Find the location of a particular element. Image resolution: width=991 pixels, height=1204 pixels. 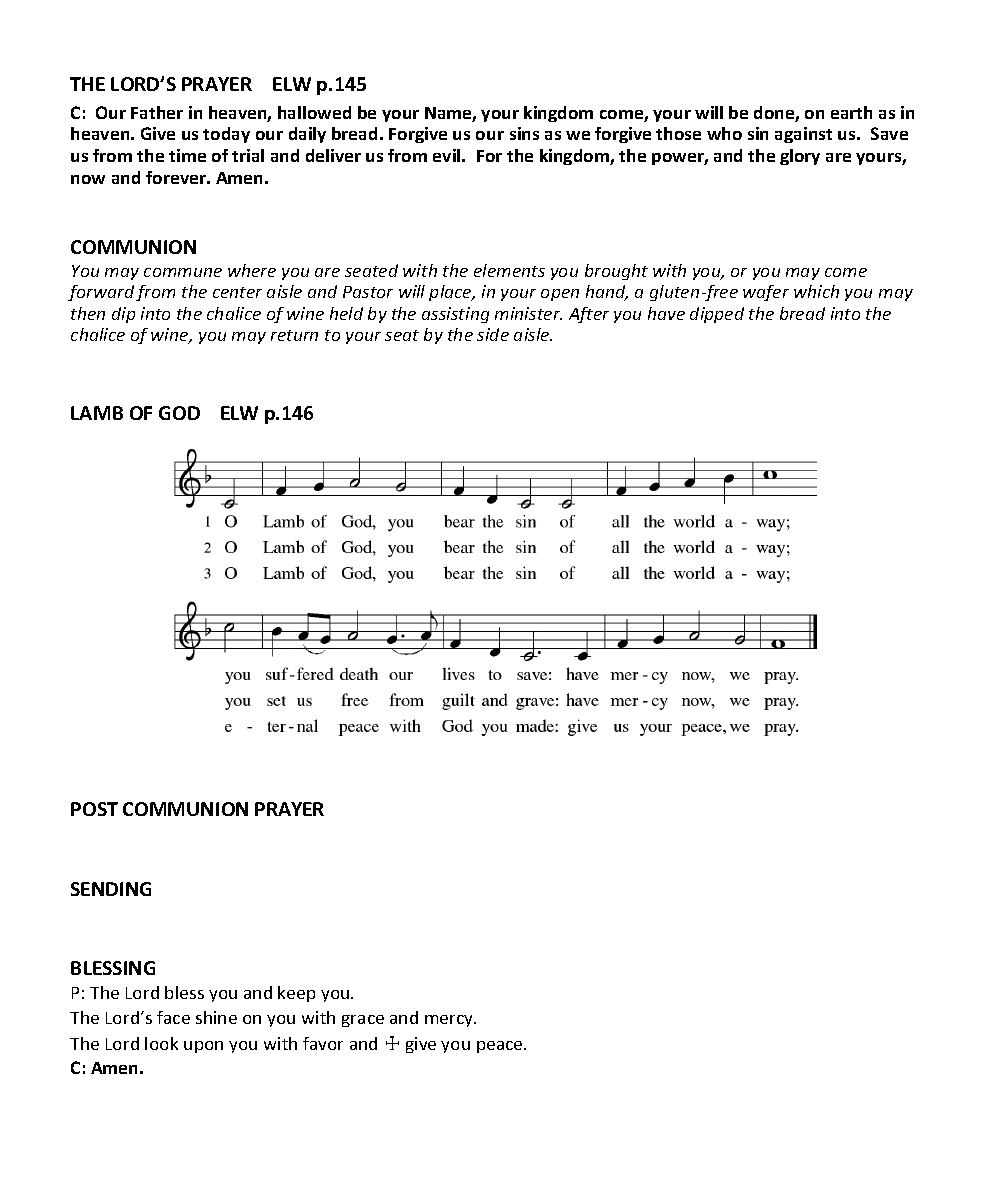

mercy is located at coordinates (450, 1021).
